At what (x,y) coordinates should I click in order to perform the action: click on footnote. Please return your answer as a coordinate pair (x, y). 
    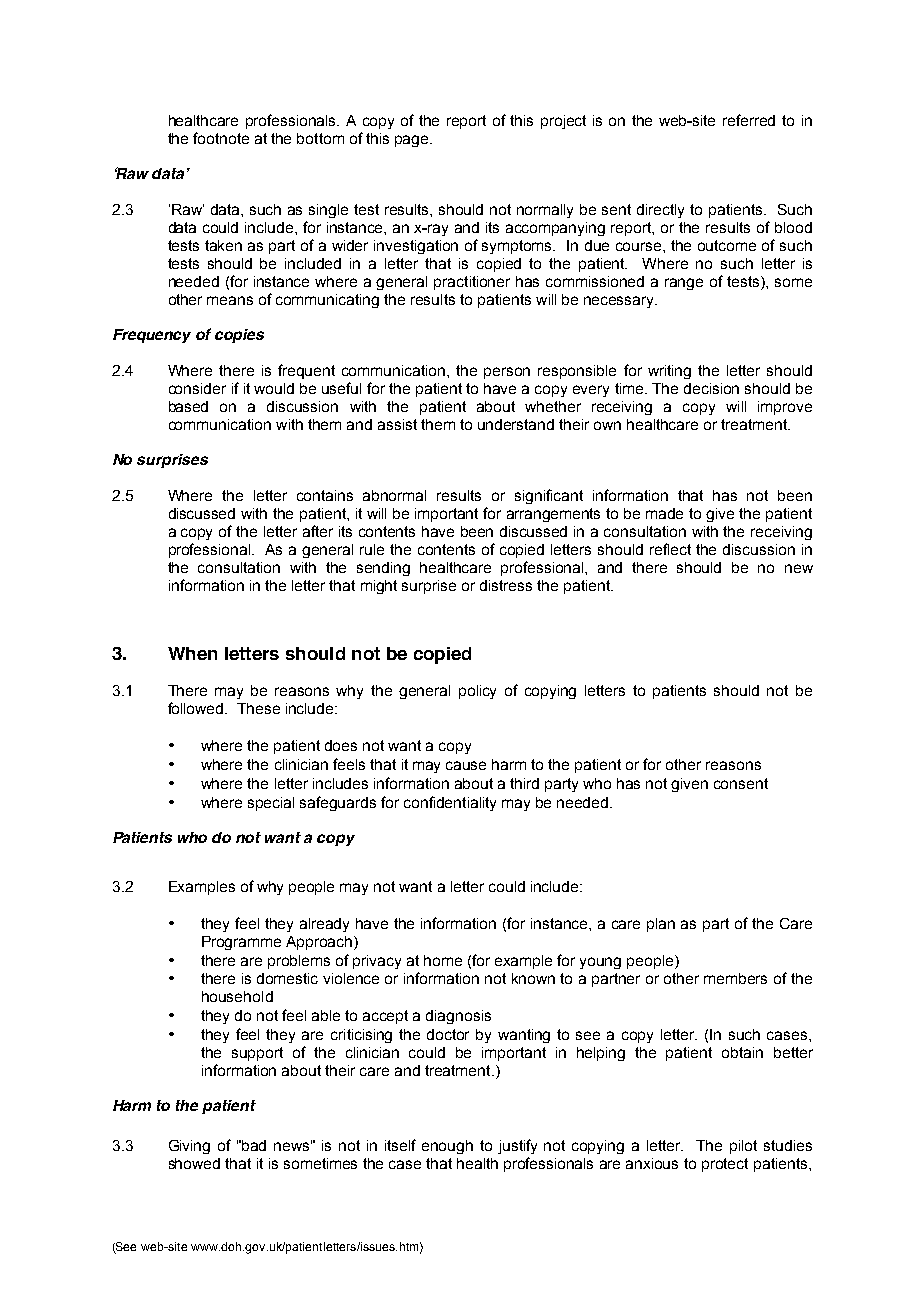
    Looking at the image, I should click on (221, 138).
